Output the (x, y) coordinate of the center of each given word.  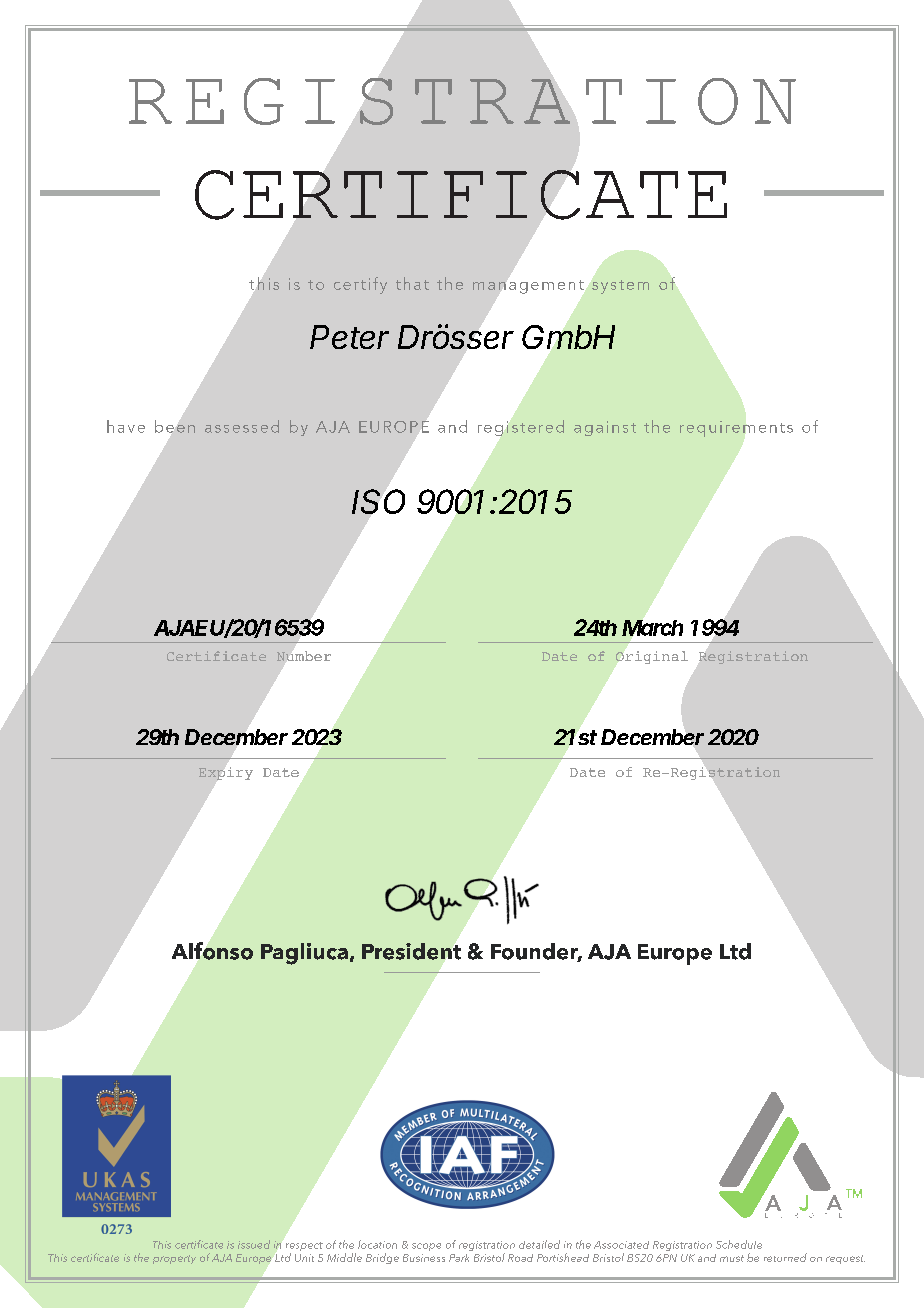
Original (652, 657)
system (620, 287)
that (412, 283)
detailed (539, 1244)
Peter (349, 337)
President (411, 951)
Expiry (226, 773)
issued (254, 1244)
